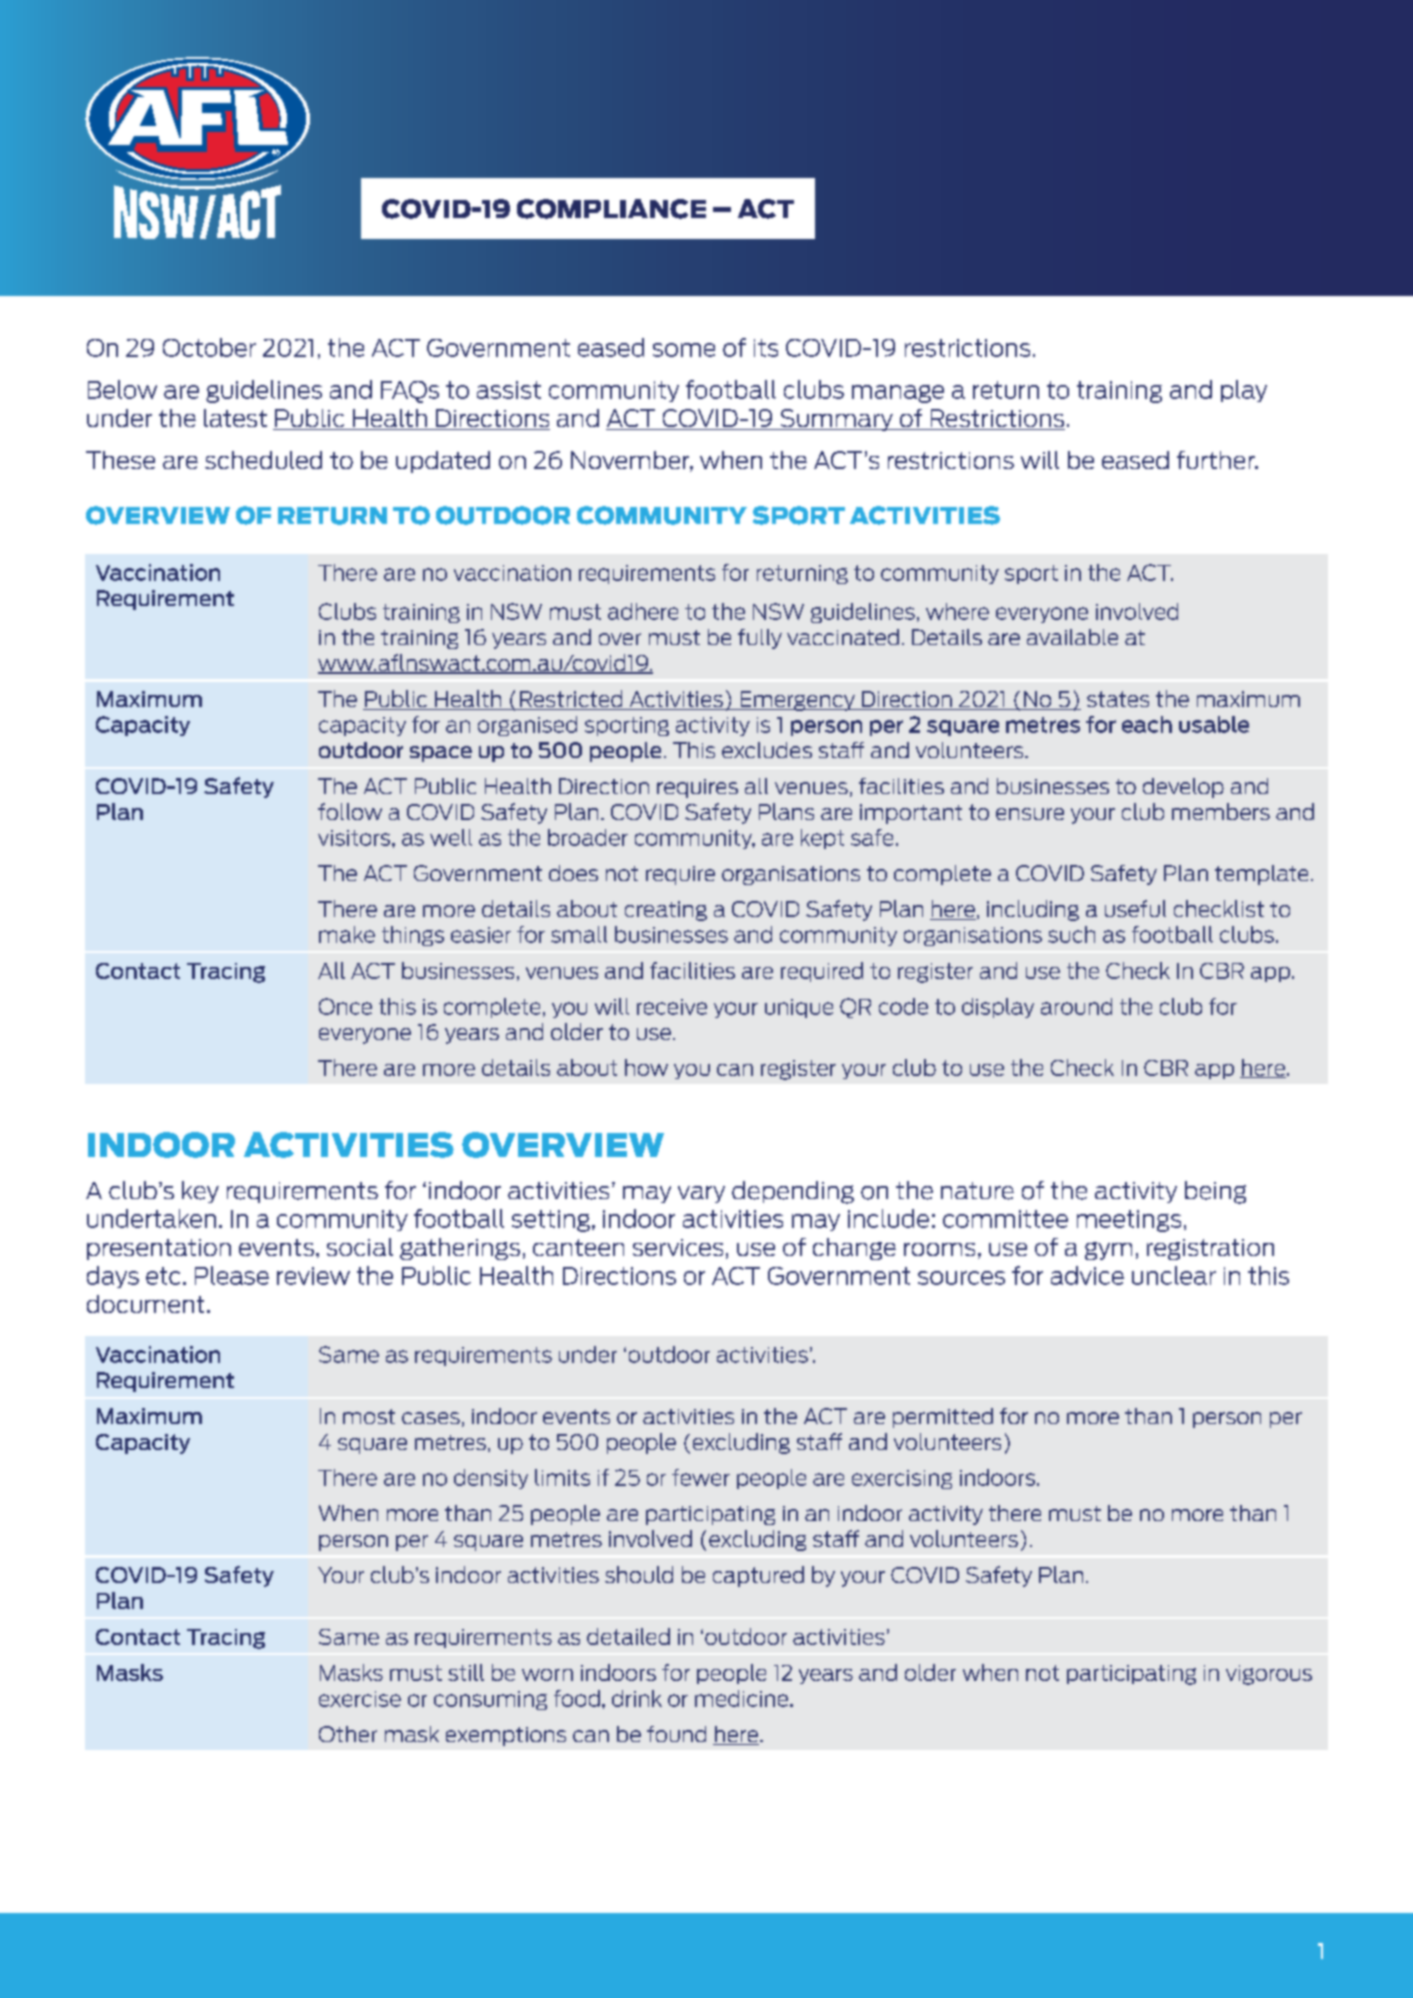 This page has width=1413, height=1998. I want to click on excludes, so click(767, 750).
